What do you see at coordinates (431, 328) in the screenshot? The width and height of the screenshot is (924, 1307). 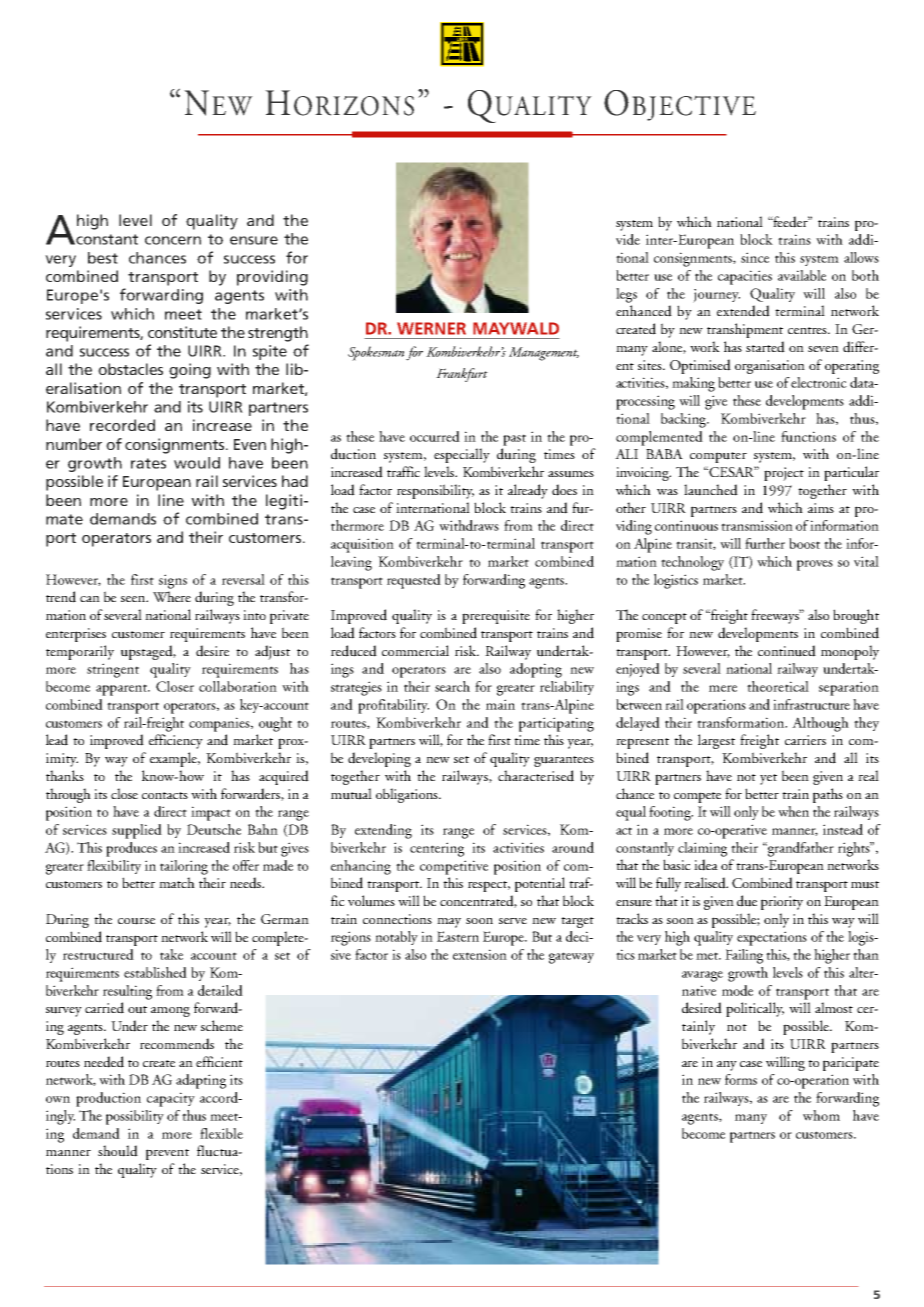 I see `WERNER` at bounding box center [431, 328].
